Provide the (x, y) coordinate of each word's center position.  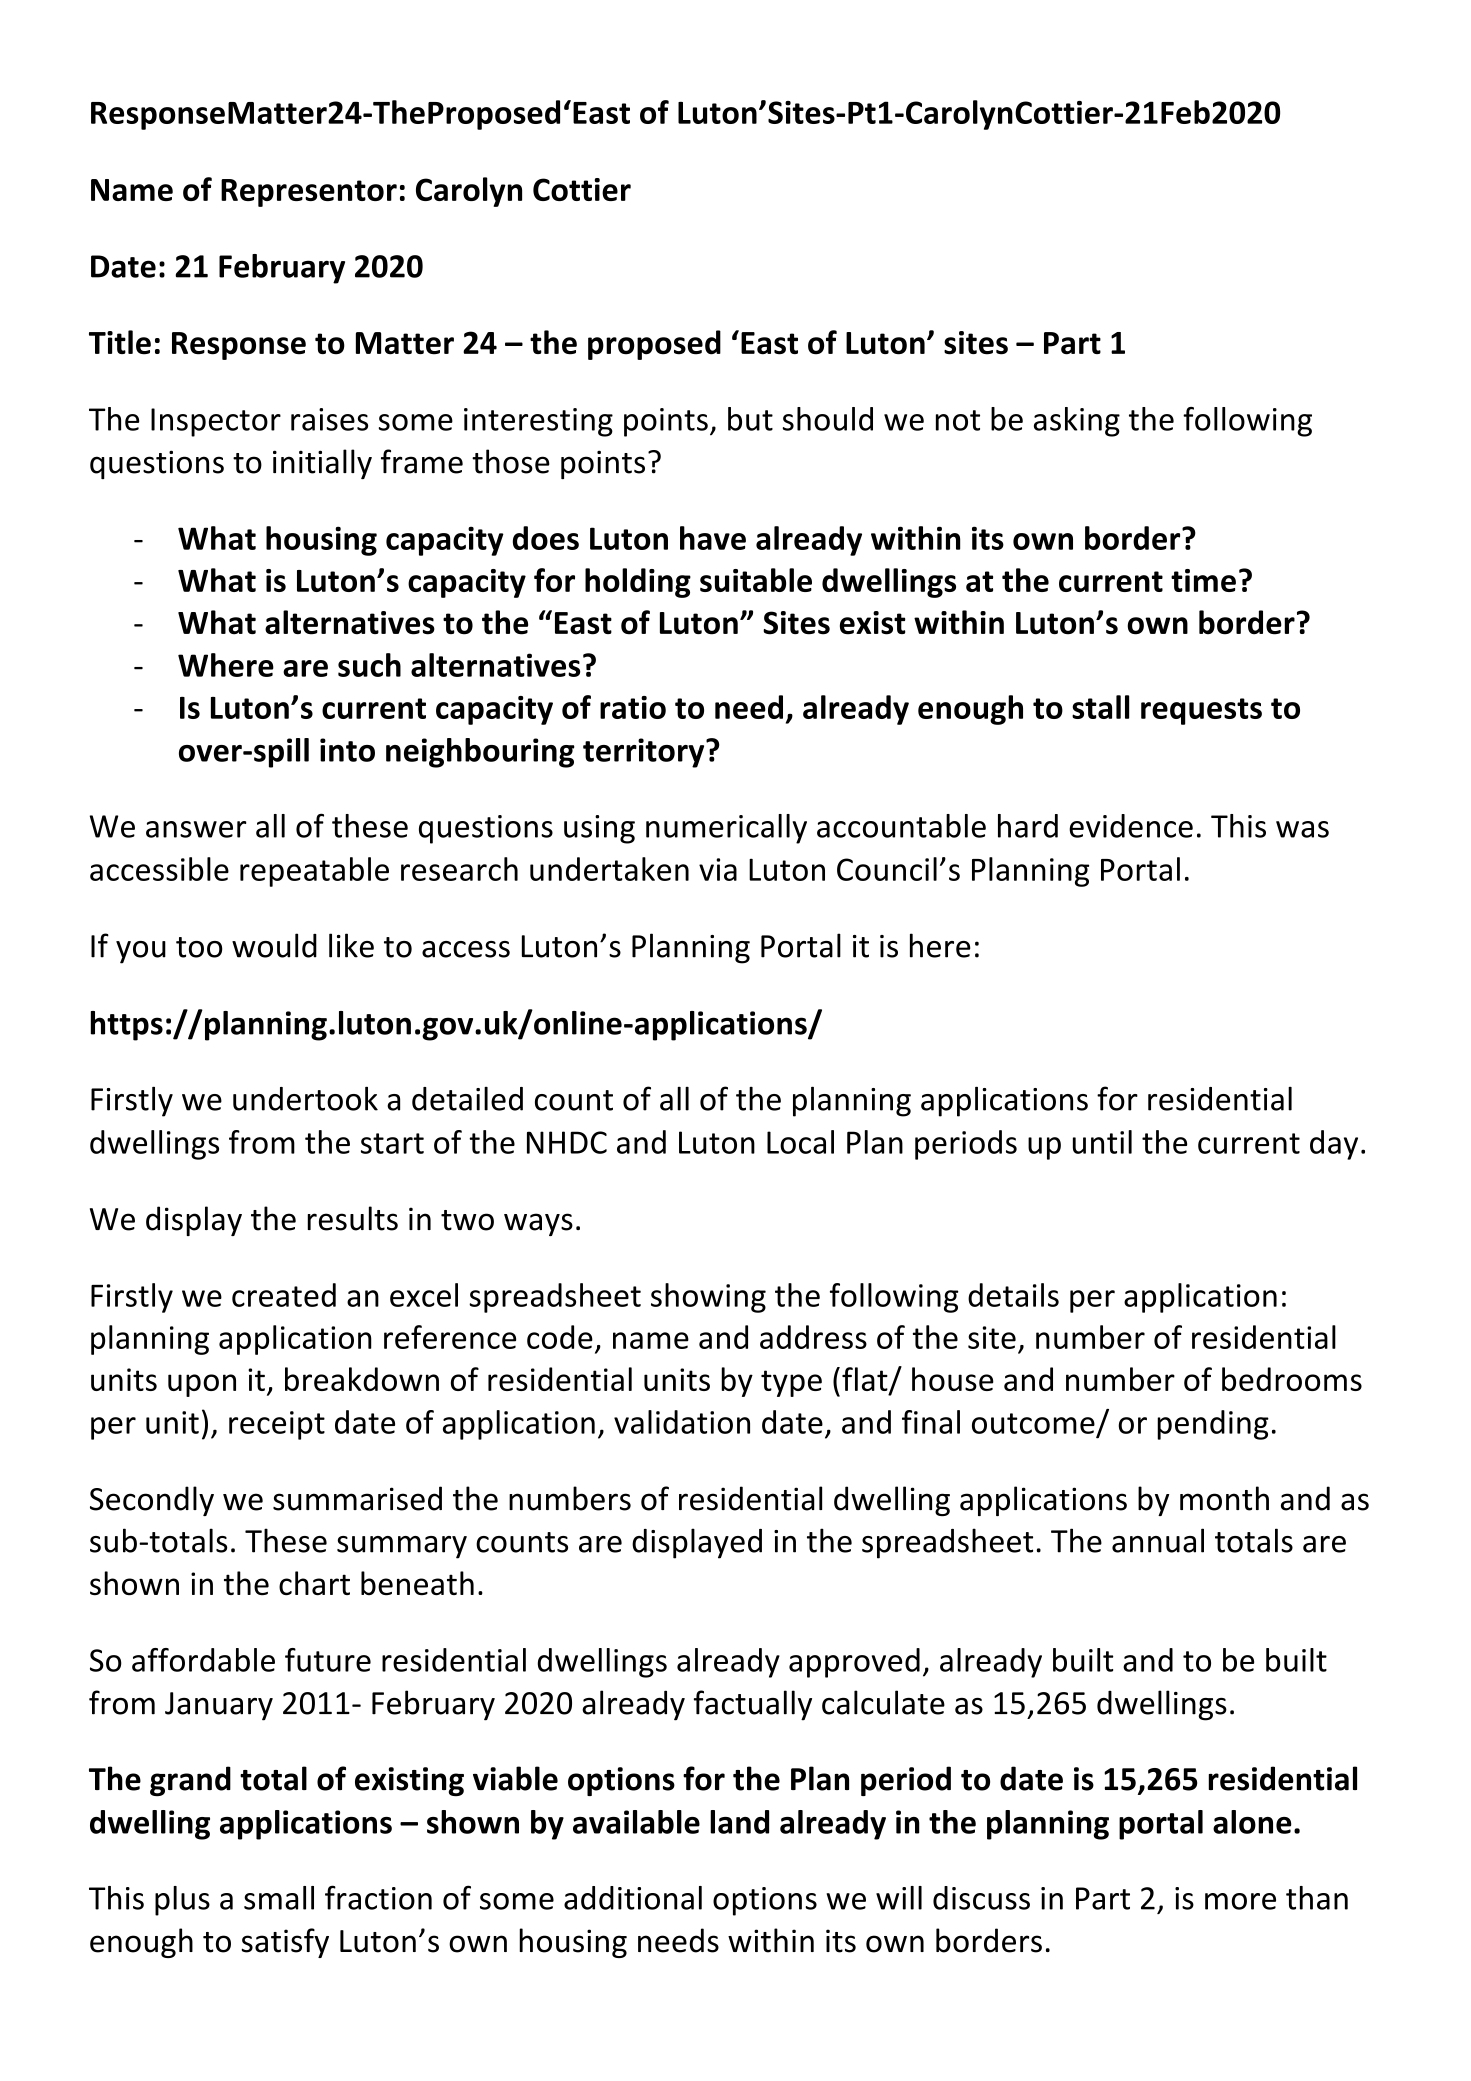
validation (682, 1422)
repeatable (314, 872)
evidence (1131, 826)
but (750, 419)
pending (1213, 1425)
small (279, 1898)
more (1240, 1901)
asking (1077, 422)
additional (633, 1898)
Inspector (216, 422)
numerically (726, 829)
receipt (277, 1425)
